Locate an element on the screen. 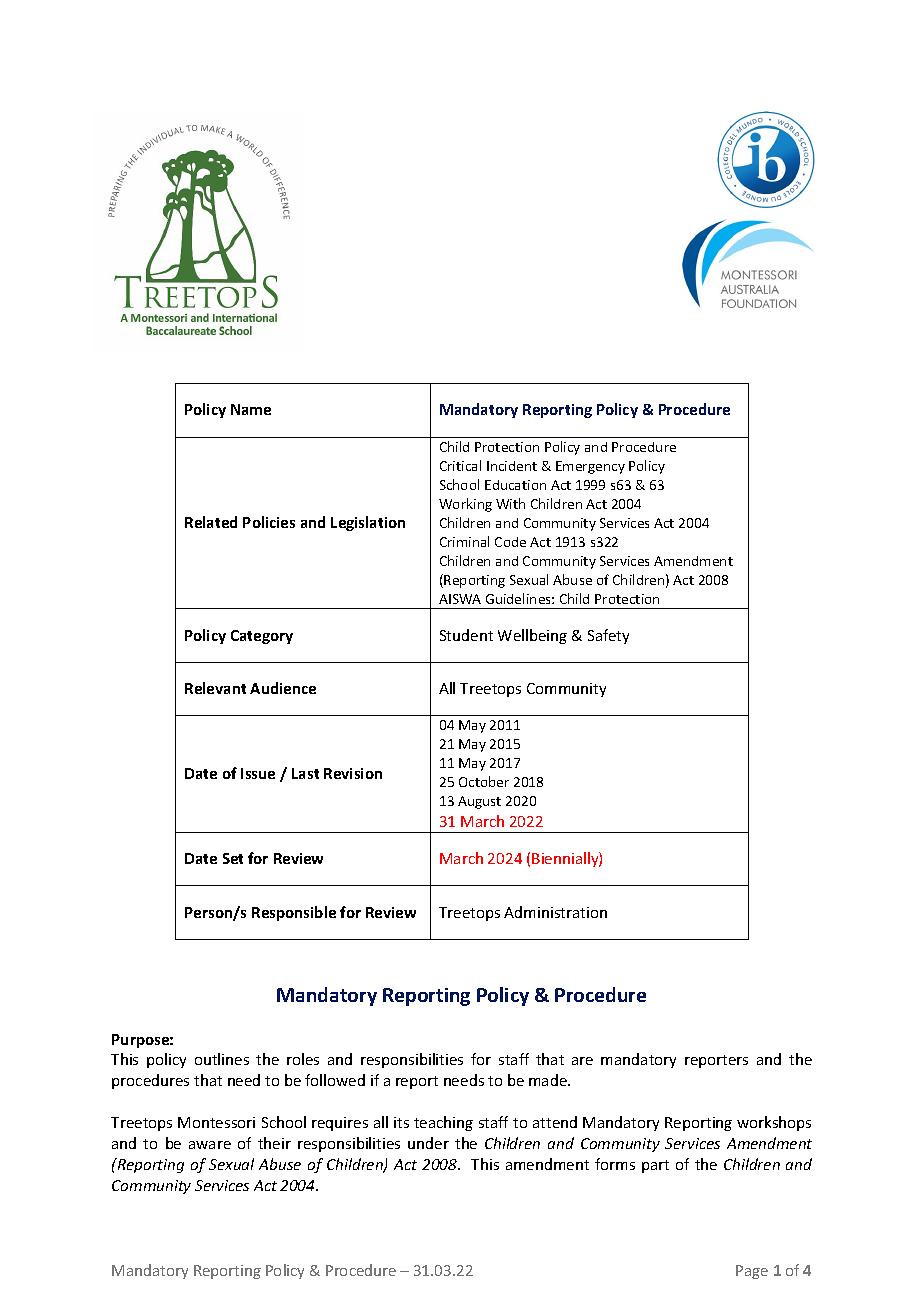 This screenshot has width=924, height=1308. Incident is located at coordinates (512, 466).
